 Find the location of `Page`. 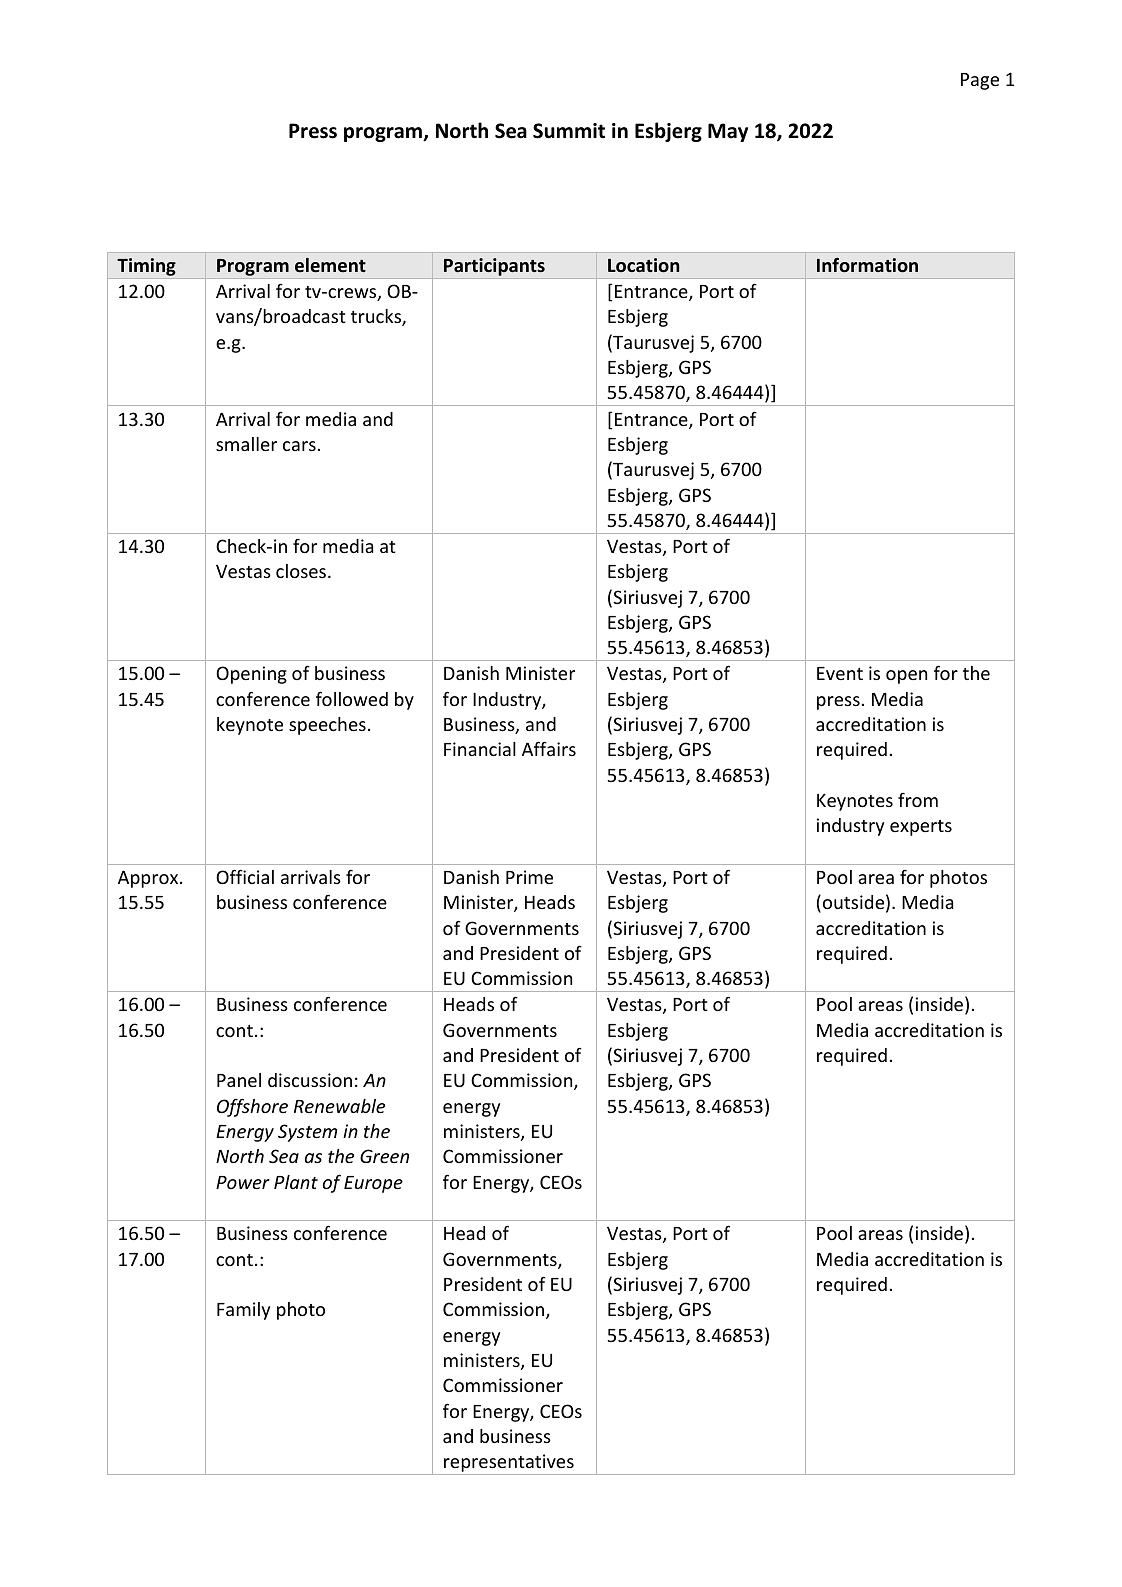

Page is located at coordinates (980, 81).
